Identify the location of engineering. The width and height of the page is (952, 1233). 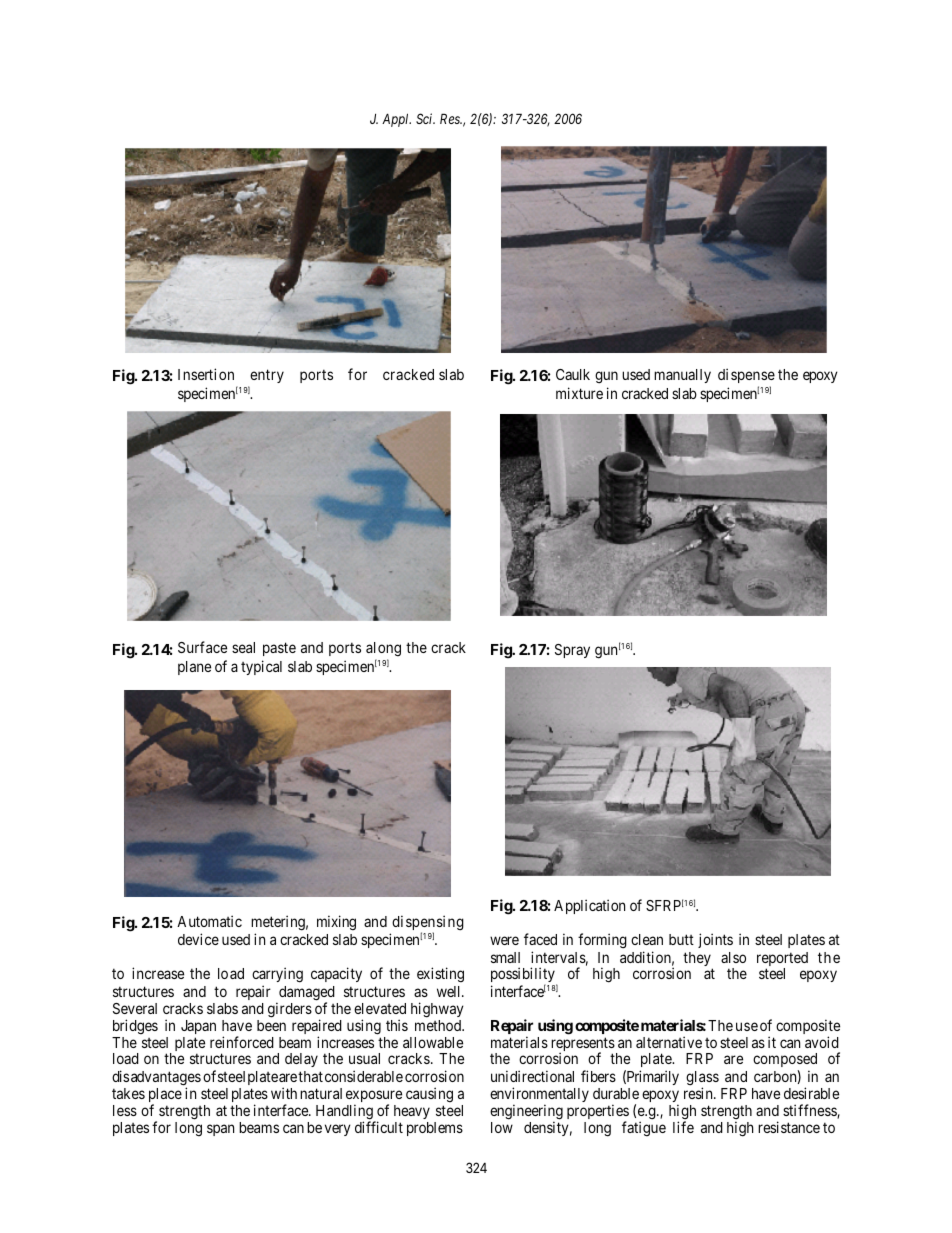
(526, 1113).
